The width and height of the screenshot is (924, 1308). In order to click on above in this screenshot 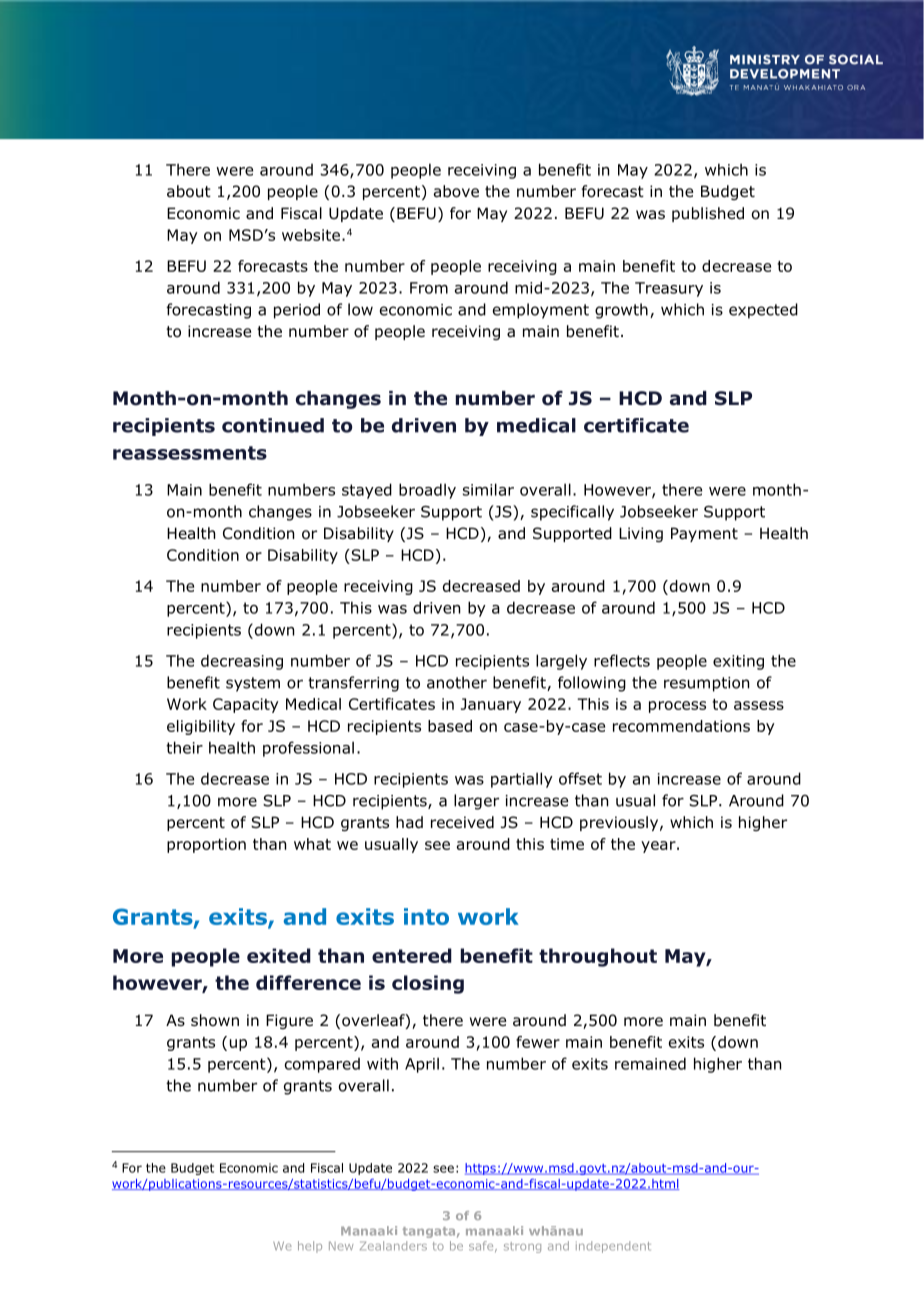, I will do `click(456, 191)`.
